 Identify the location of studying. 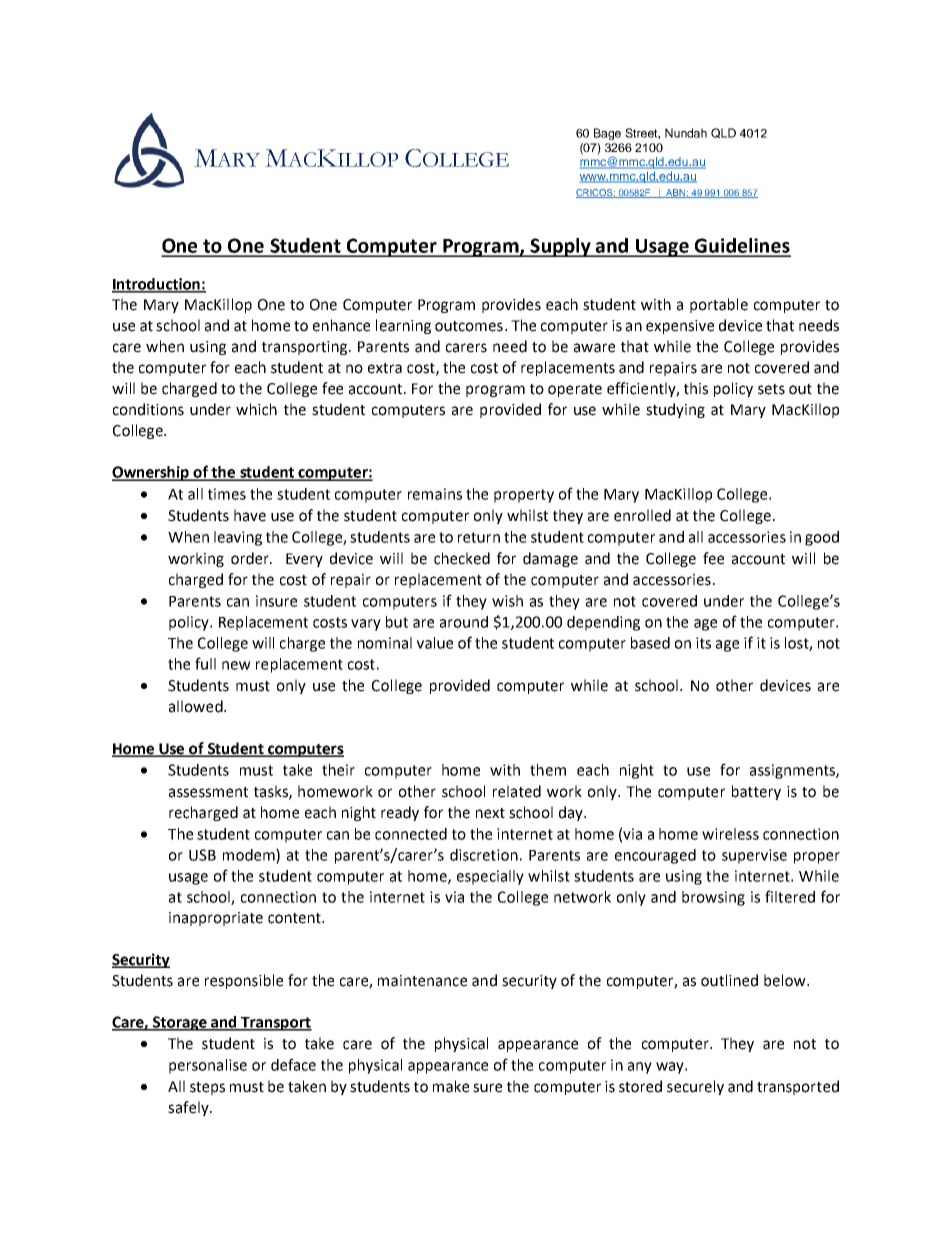
(675, 410).
